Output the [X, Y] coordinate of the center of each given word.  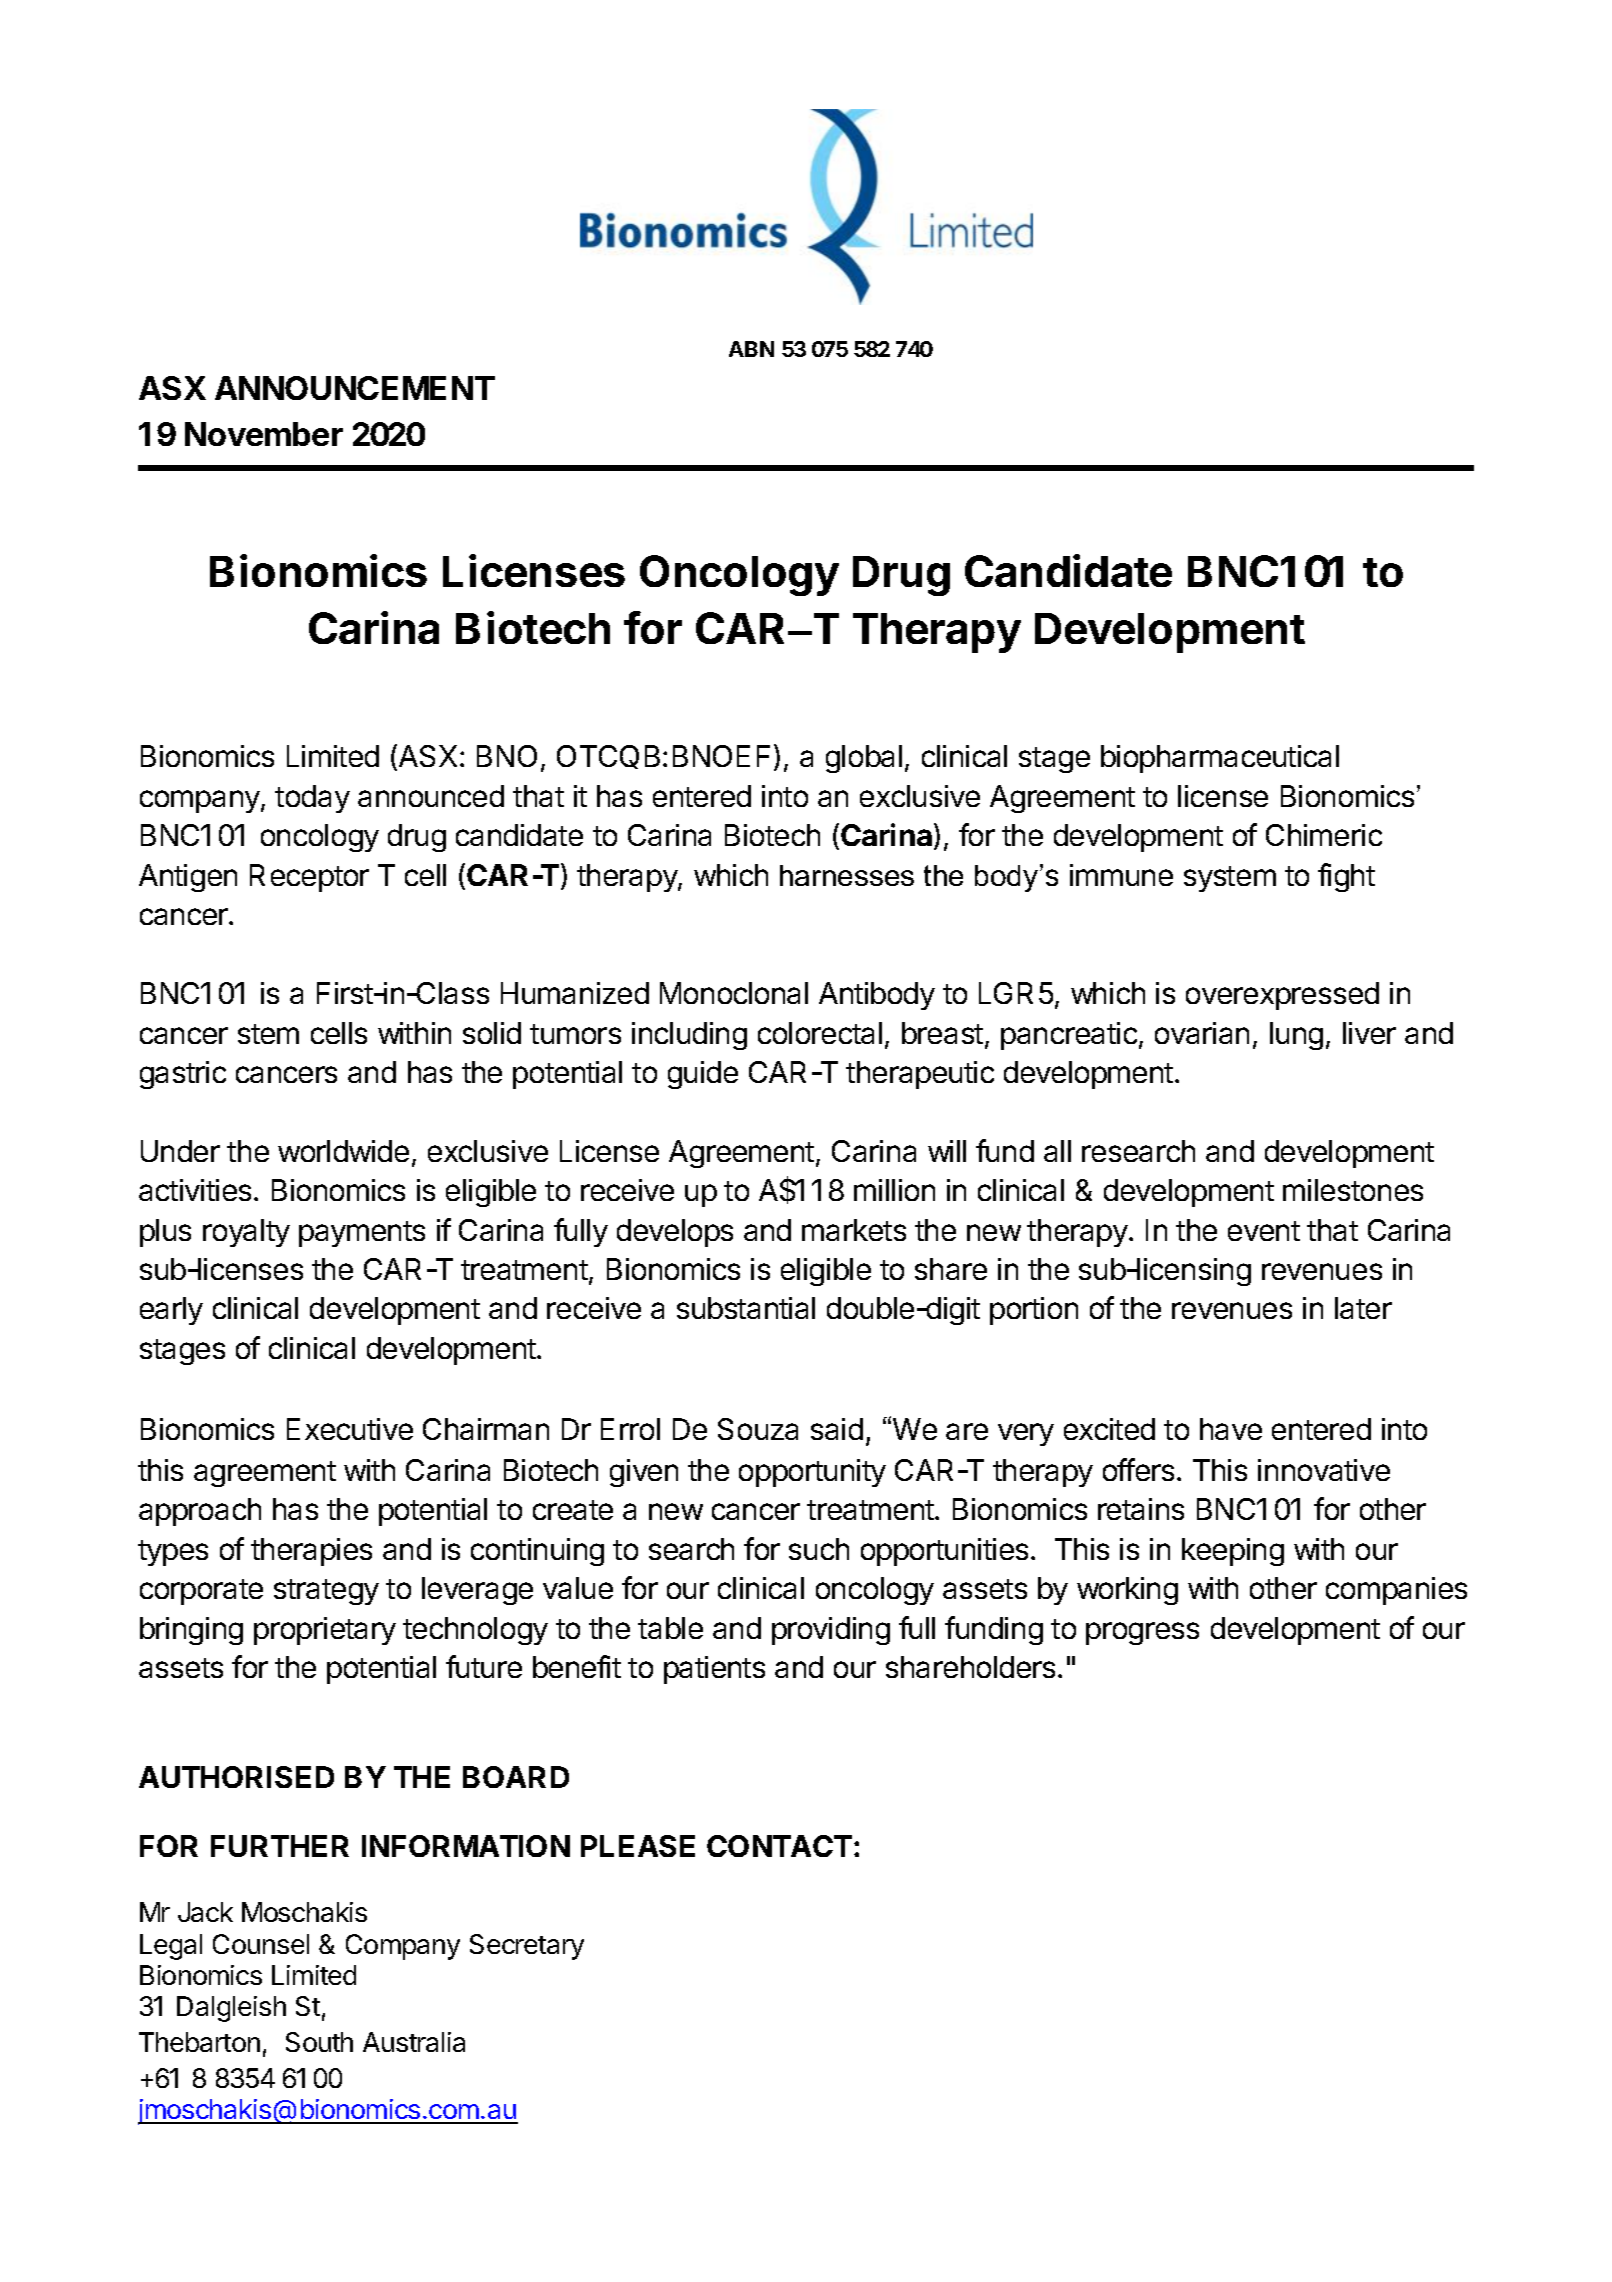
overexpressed [1282, 996]
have [1231, 1429]
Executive [350, 1429]
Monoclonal [734, 993]
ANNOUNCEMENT [355, 388]
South [319, 2042]
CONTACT [779, 1846]
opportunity [812, 1473]
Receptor [309, 878]
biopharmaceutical [1220, 759]
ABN [751, 349]
